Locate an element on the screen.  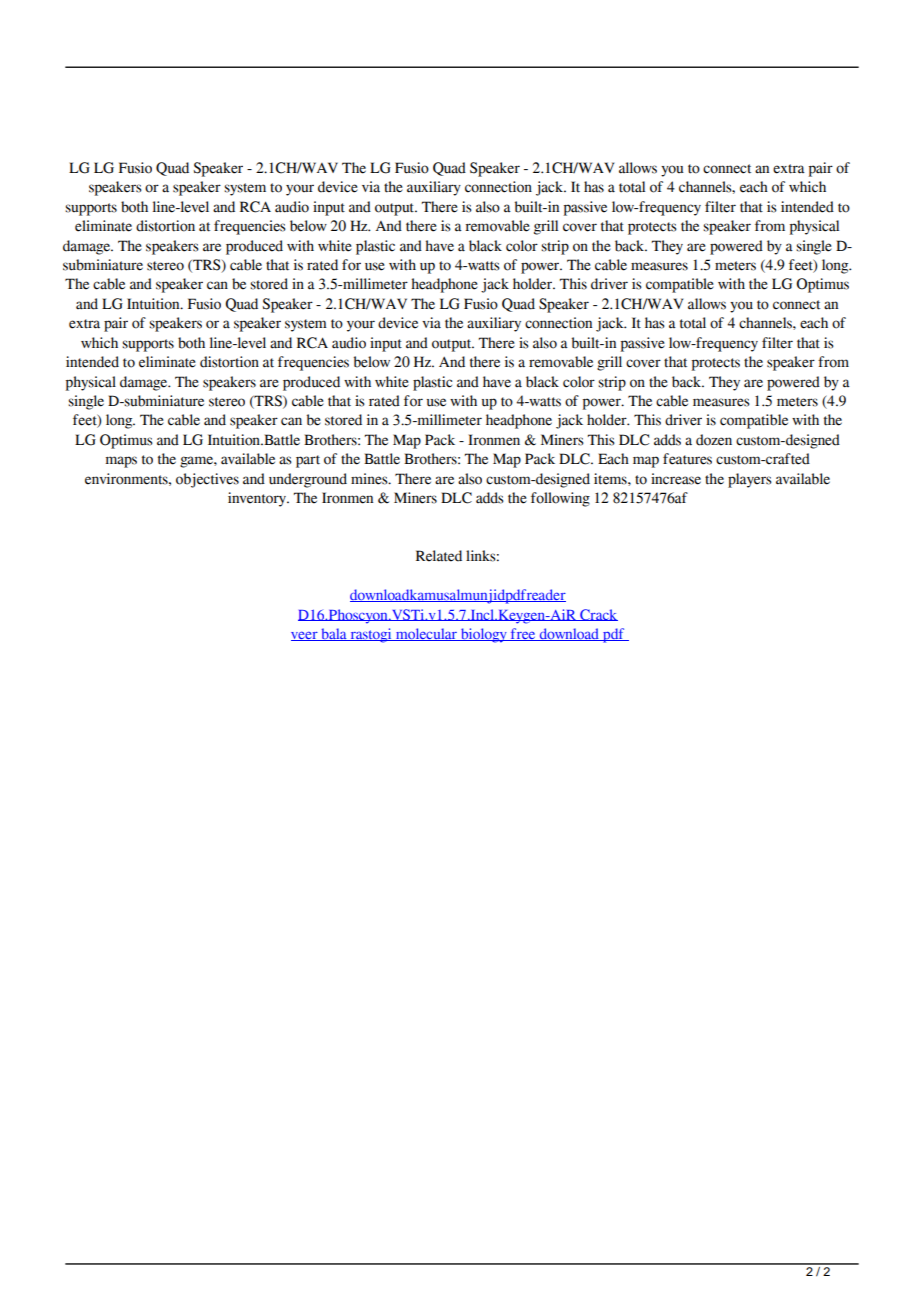
maps is located at coordinates (121, 462).
